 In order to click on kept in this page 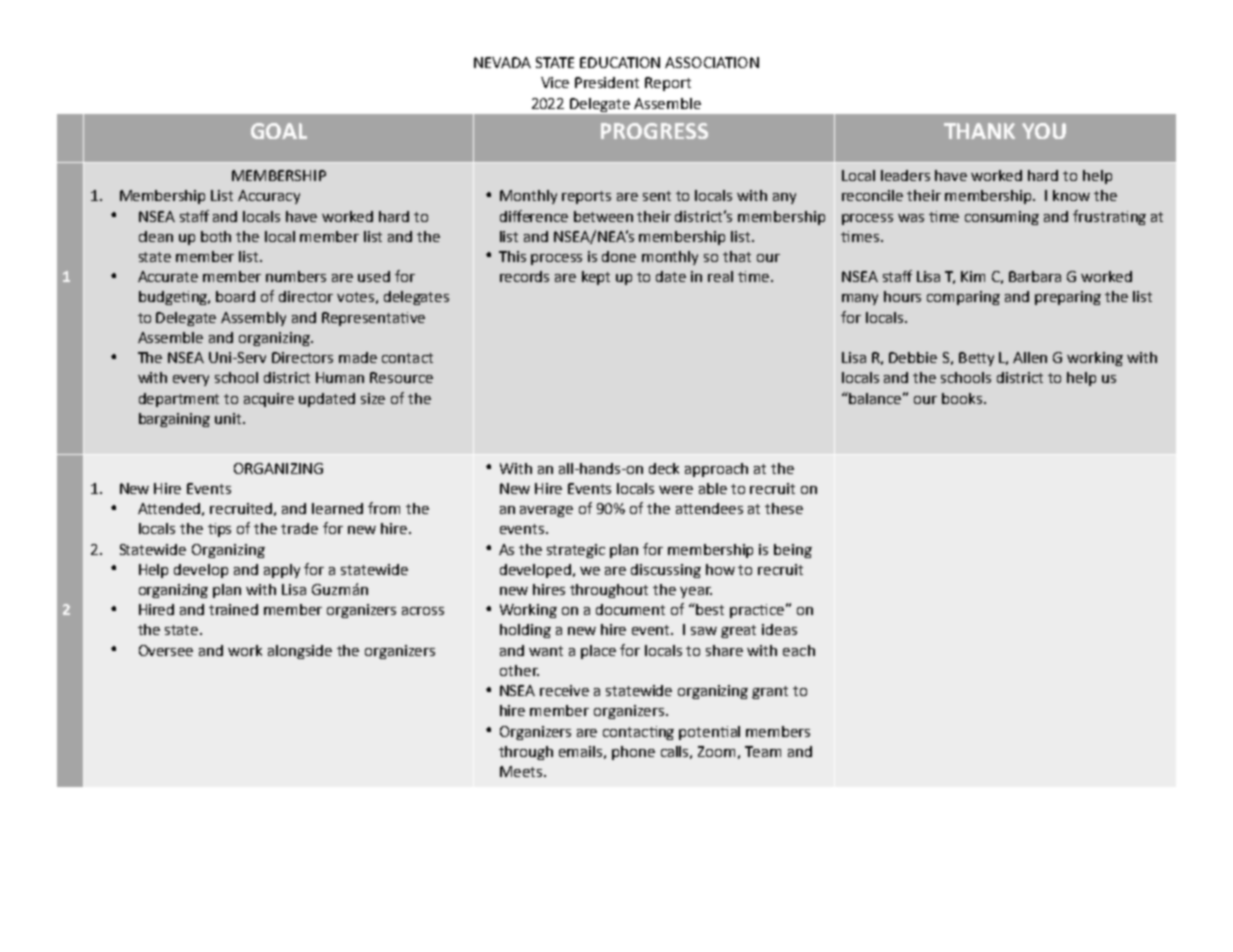, I will do `click(596, 278)`.
